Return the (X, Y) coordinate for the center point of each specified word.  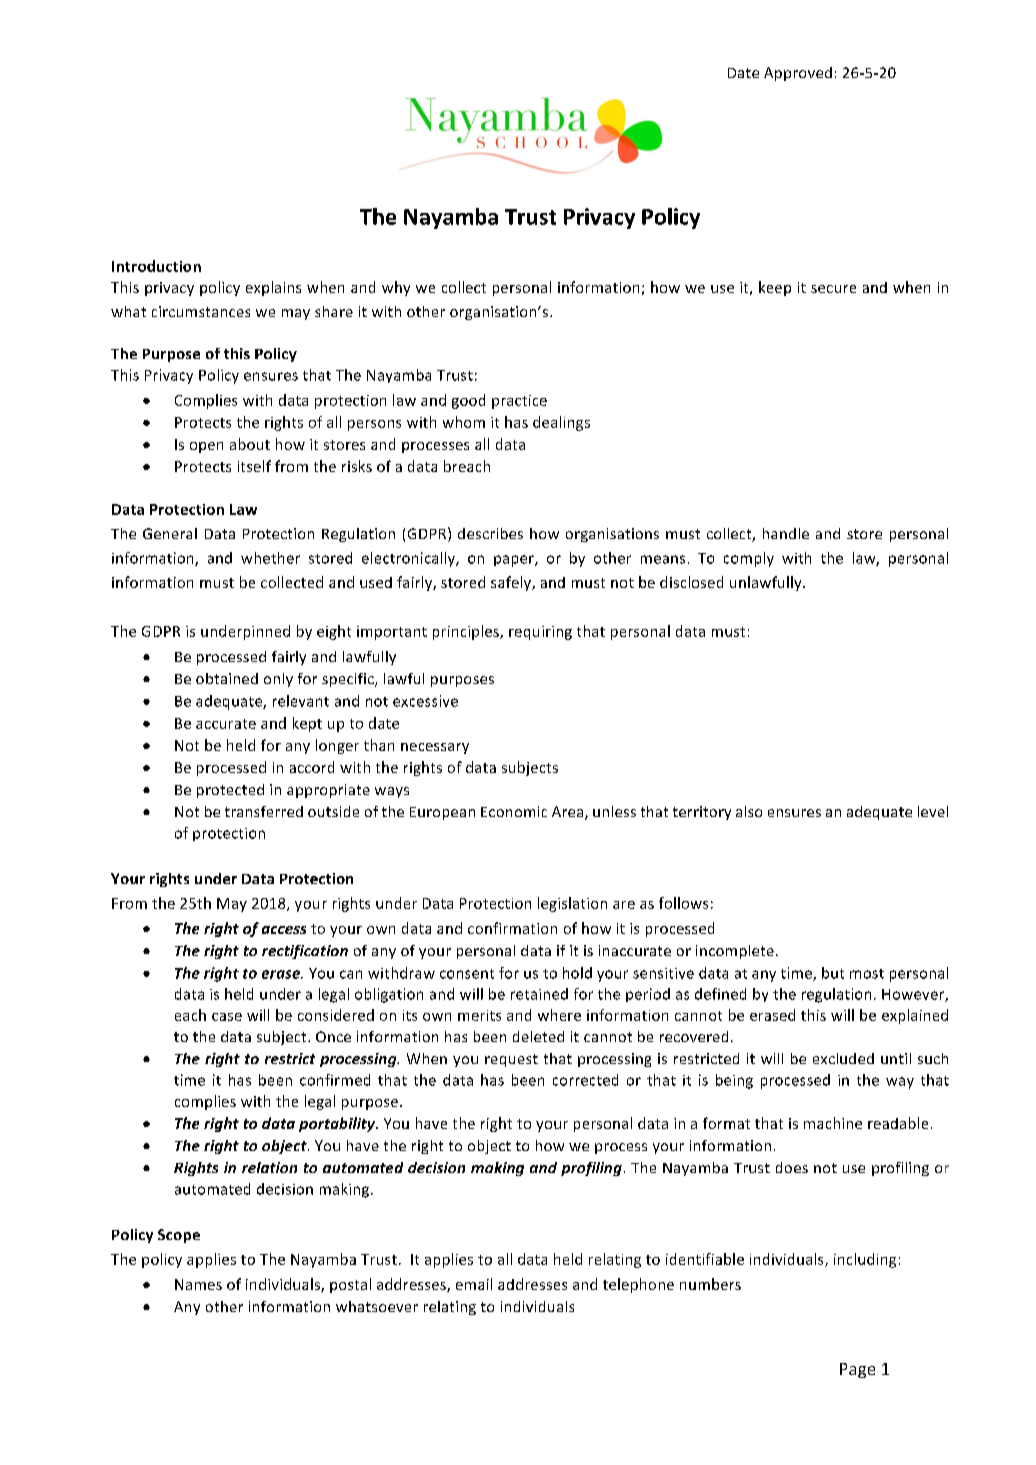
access (284, 930)
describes (490, 533)
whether (270, 558)
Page (857, 1370)
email (474, 1284)
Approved (798, 74)
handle (786, 533)
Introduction (156, 266)
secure (833, 289)
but (833, 973)
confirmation (512, 928)
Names (198, 1284)
